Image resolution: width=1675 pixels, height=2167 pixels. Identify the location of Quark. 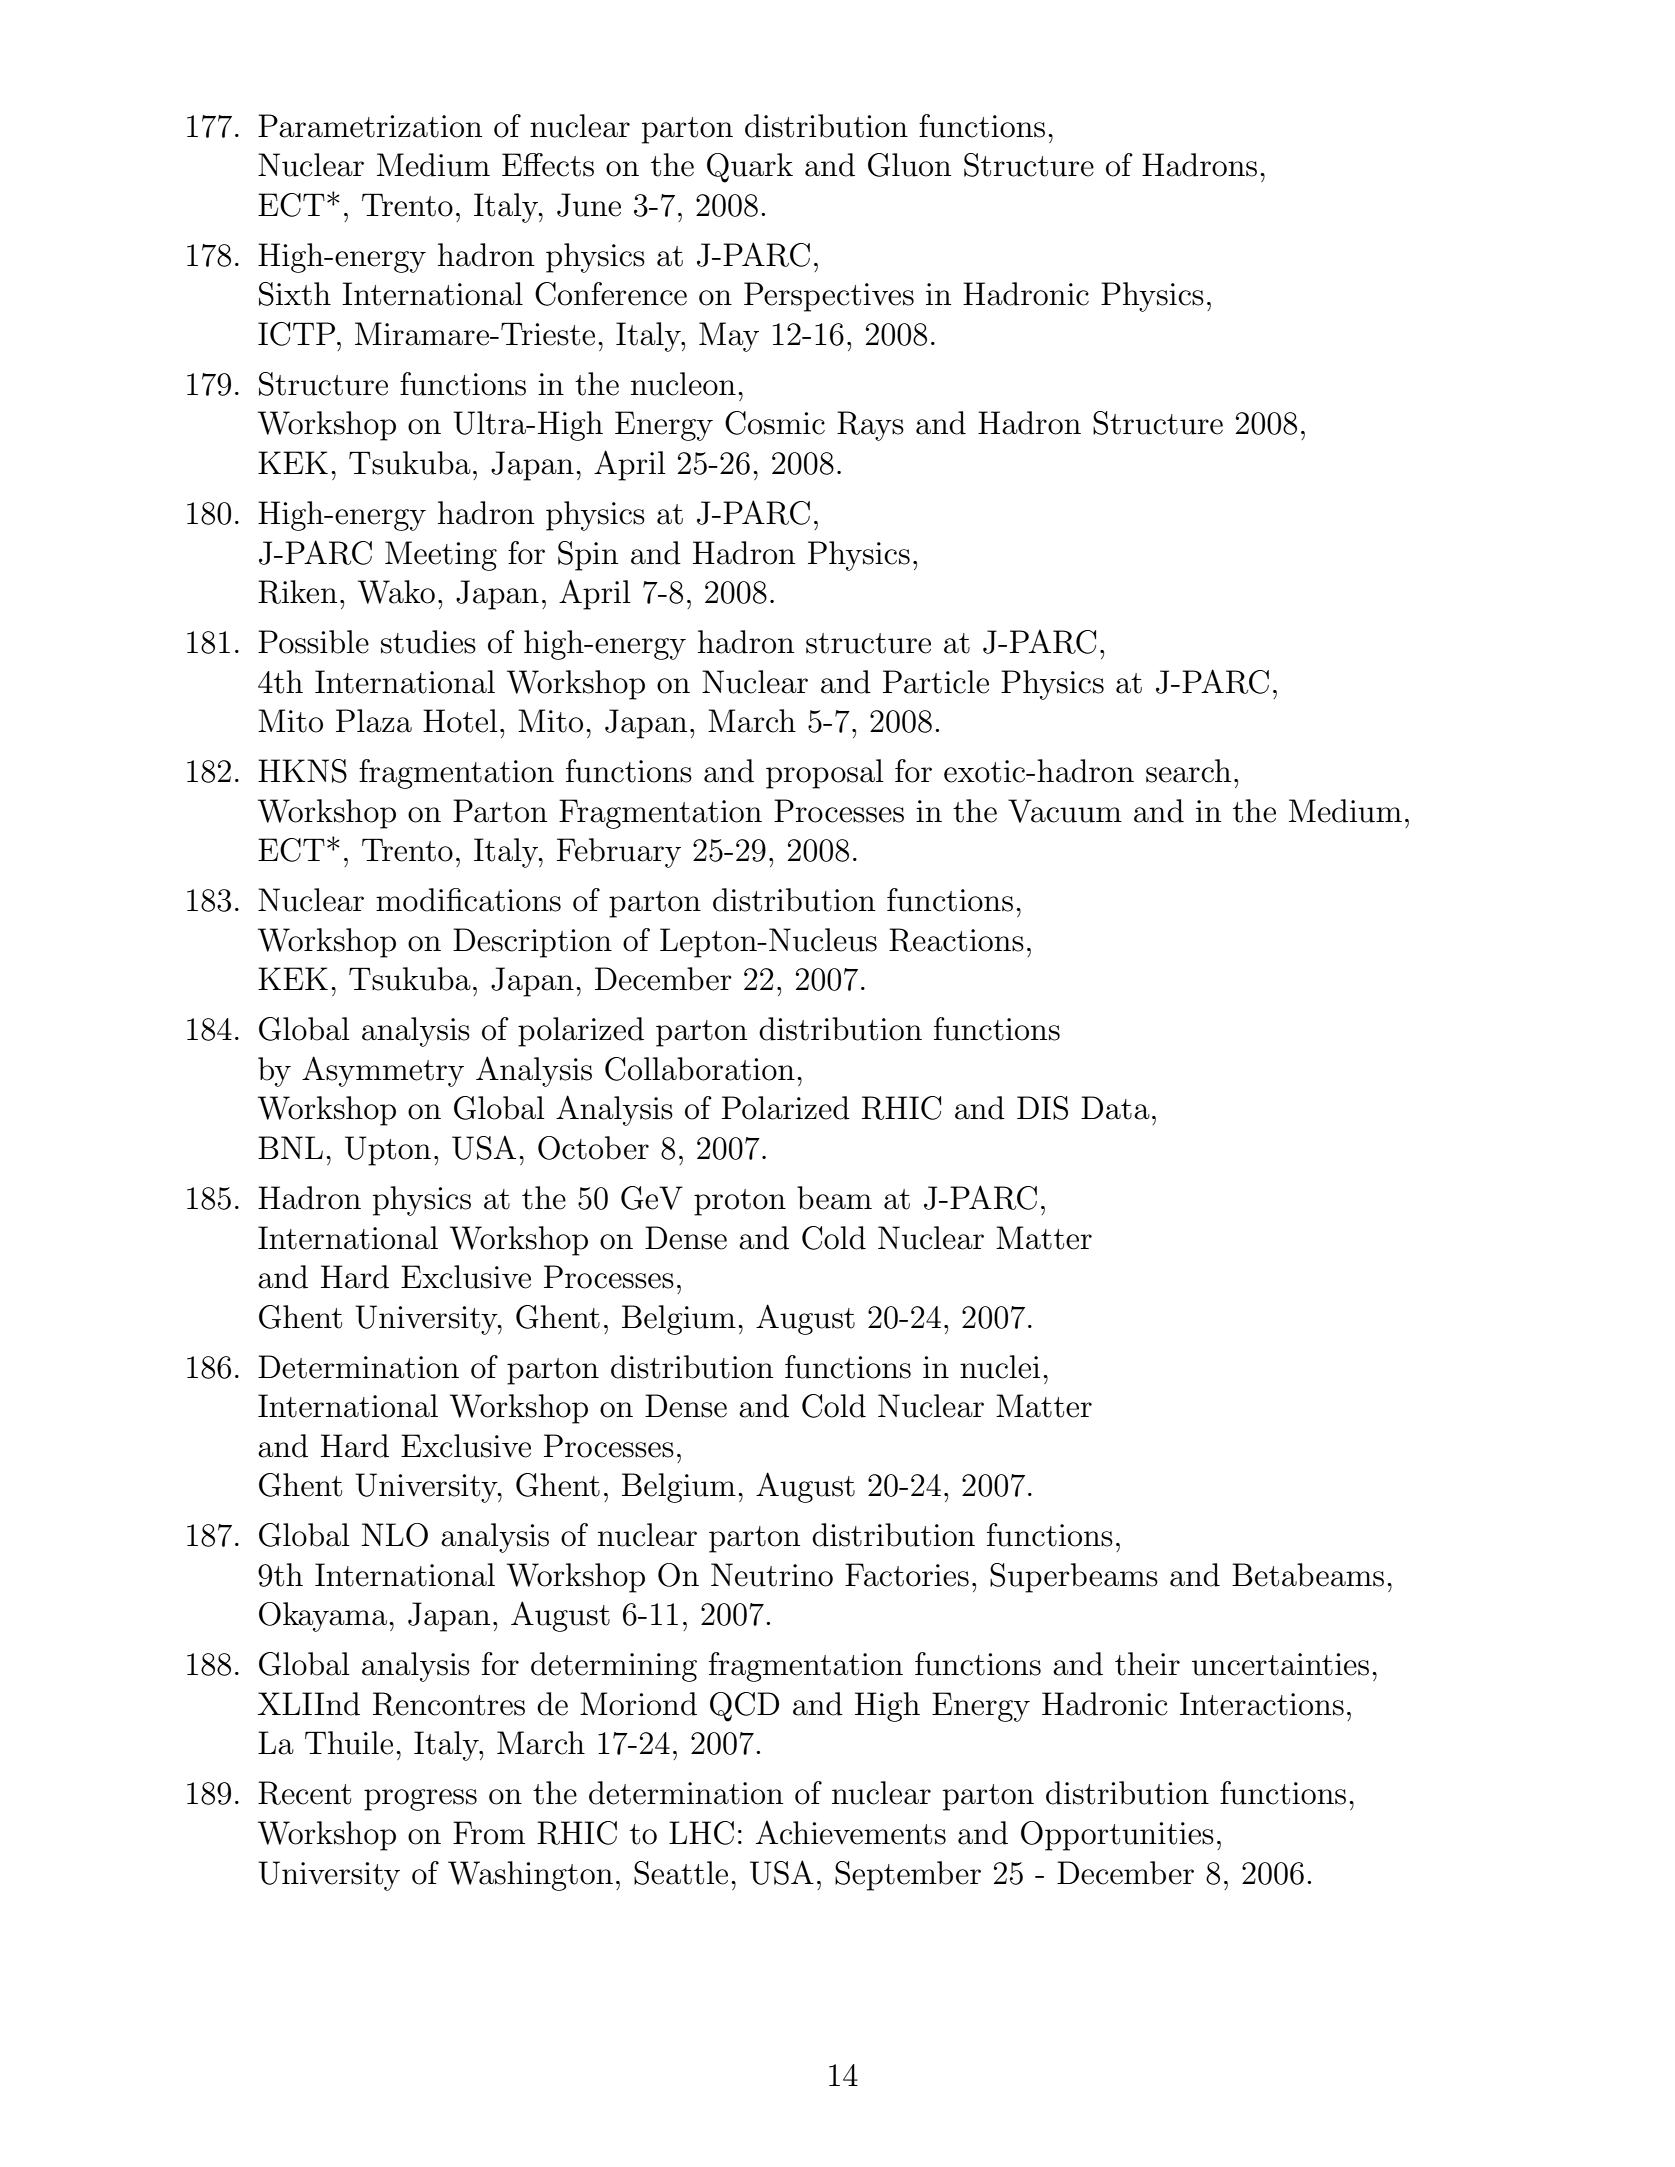
(750, 168).
